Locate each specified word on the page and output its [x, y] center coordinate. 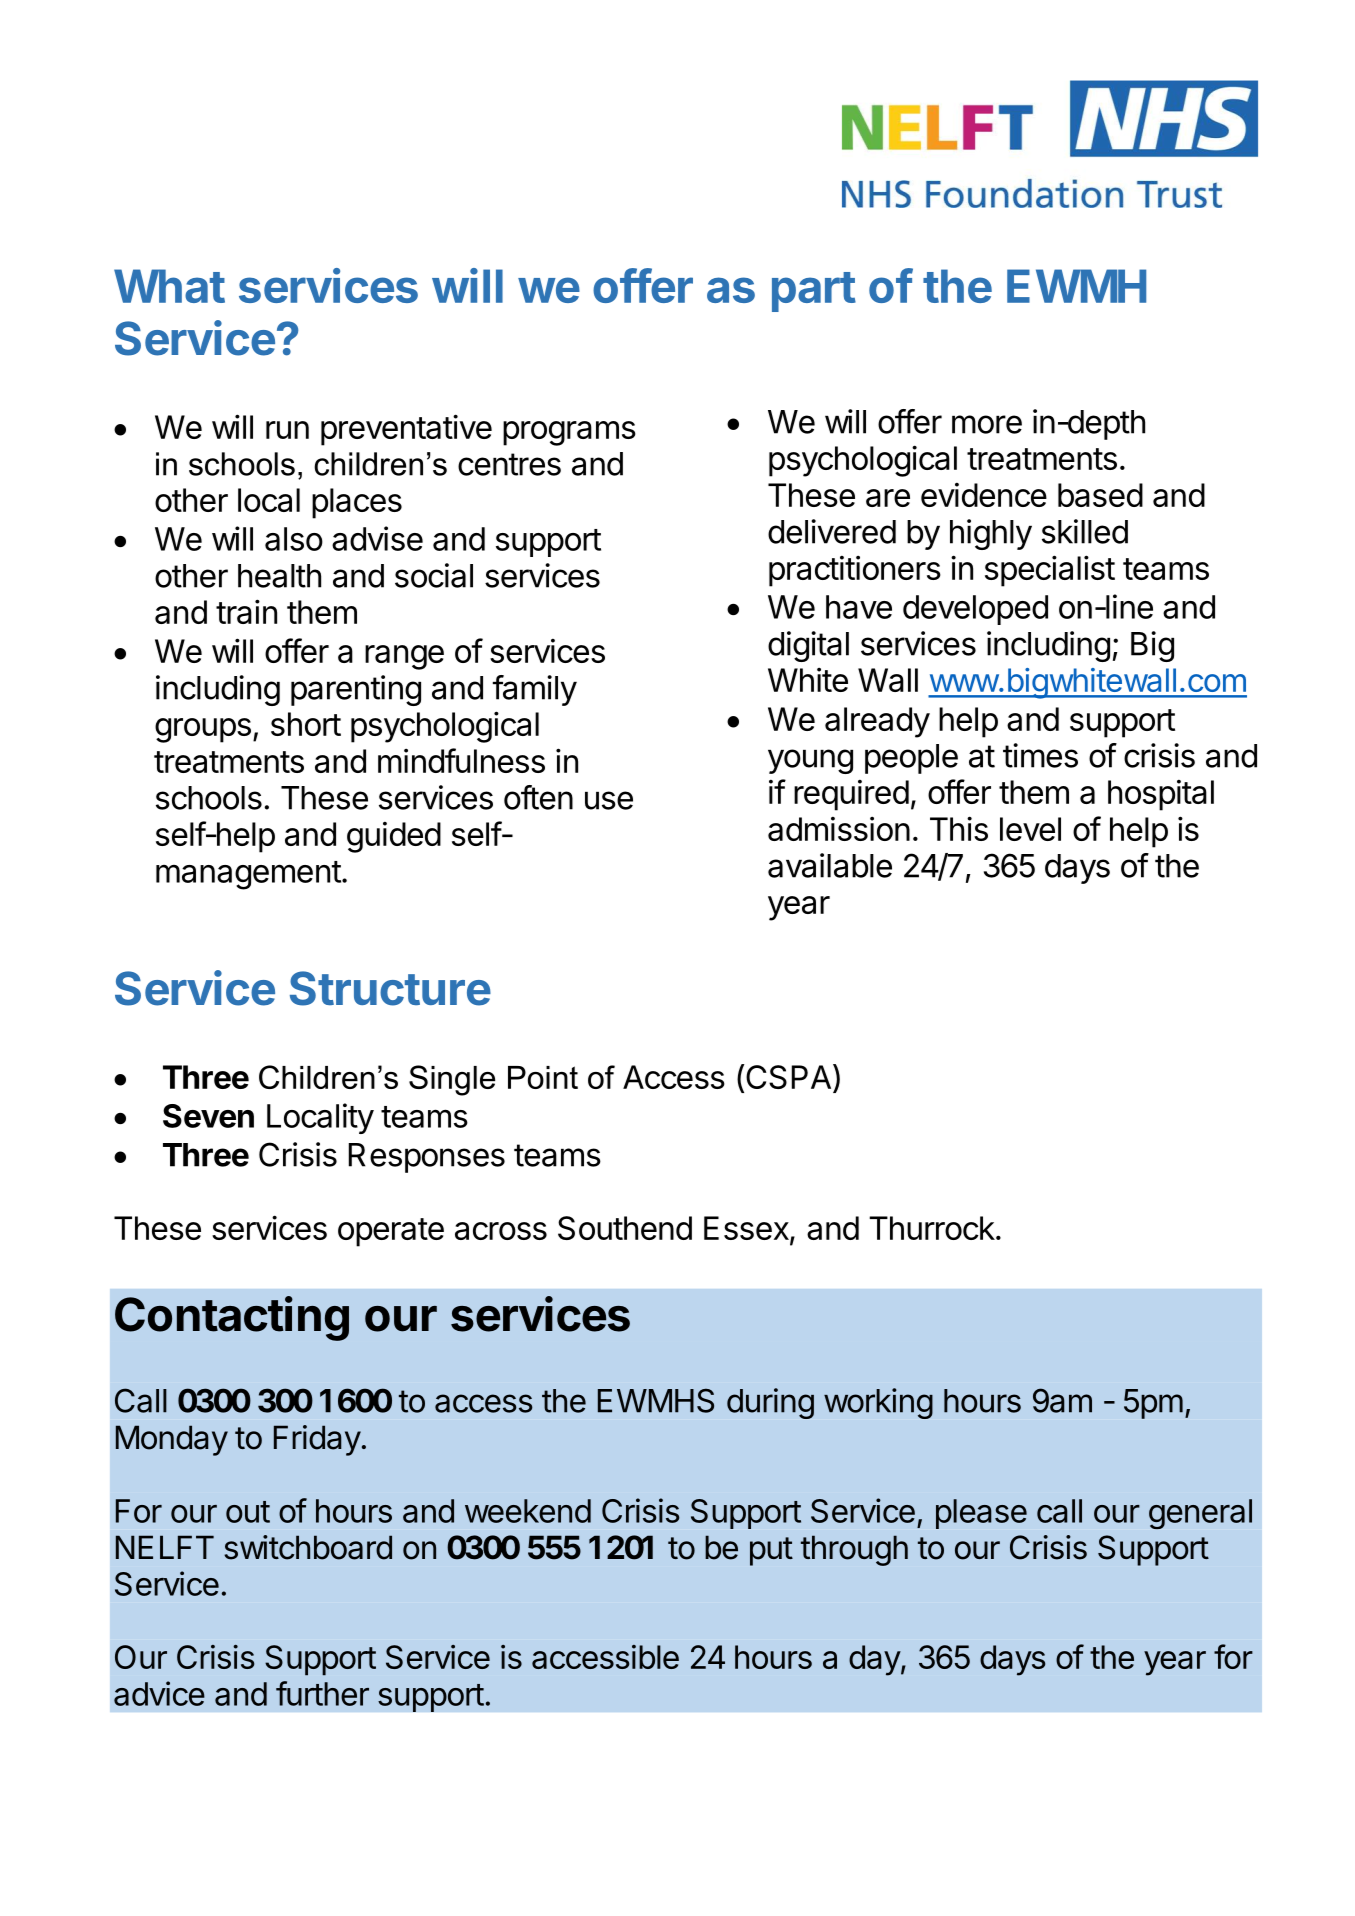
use [609, 800]
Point [543, 1077]
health [279, 576]
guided [394, 837]
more [987, 424]
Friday [317, 1440]
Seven [208, 1116]
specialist [1050, 571]
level [1030, 829]
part [814, 292]
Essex [747, 1229]
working [878, 1403]
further [322, 1693]
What [169, 286]
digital [808, 646]
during [770, 1403]
